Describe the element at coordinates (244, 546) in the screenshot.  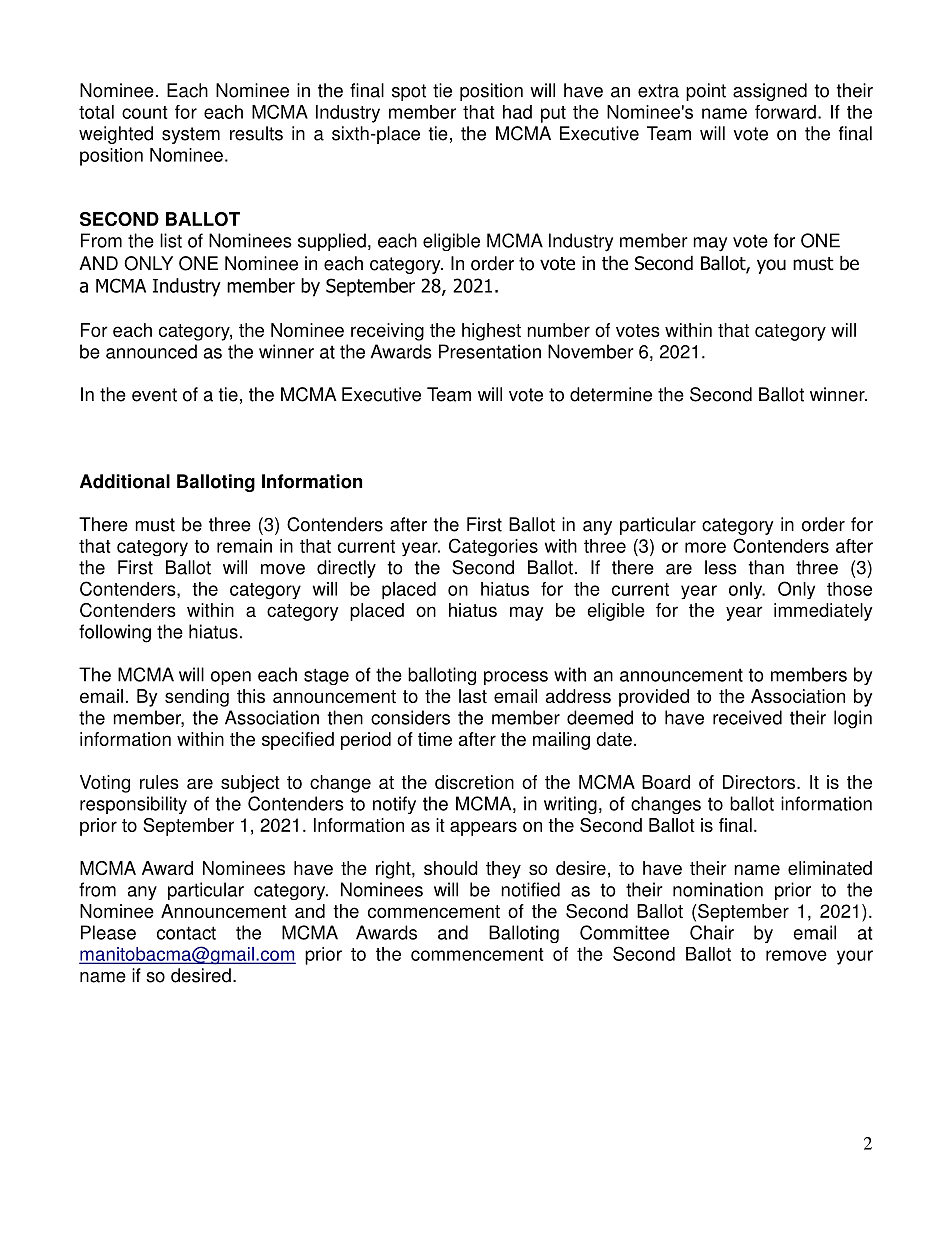
I see `remain` at that location.
